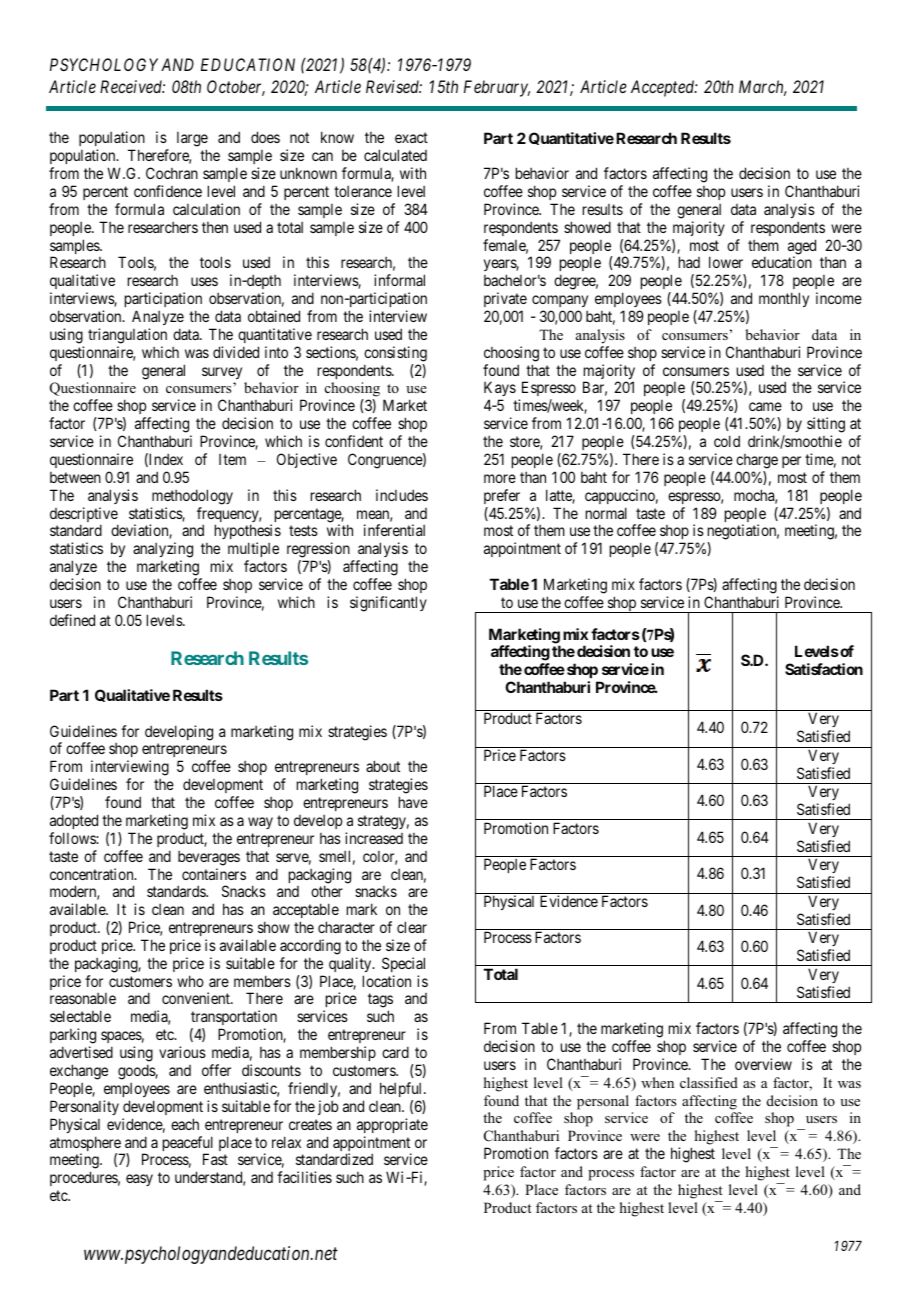 The width and height of the document is (924, 1308). What do you see at coordinates (824, 669) in the document?
I see `Satisfaction` at bounding box center [824, 669].
